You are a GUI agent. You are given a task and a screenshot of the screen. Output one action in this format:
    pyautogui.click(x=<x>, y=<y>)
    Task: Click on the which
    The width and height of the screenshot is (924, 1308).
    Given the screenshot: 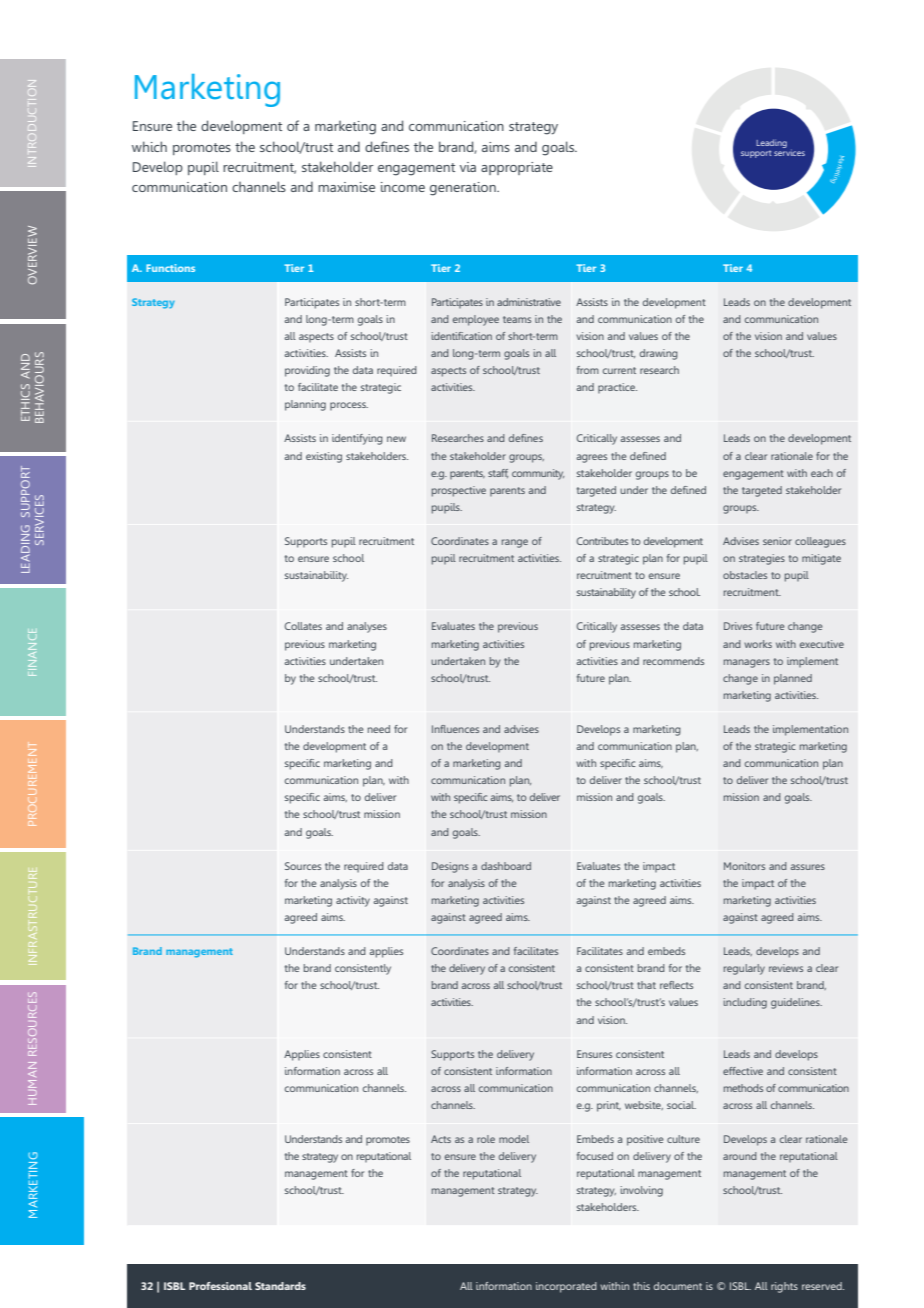 What is the action you would take?
    pyautogui.click(x=149, y=146)
